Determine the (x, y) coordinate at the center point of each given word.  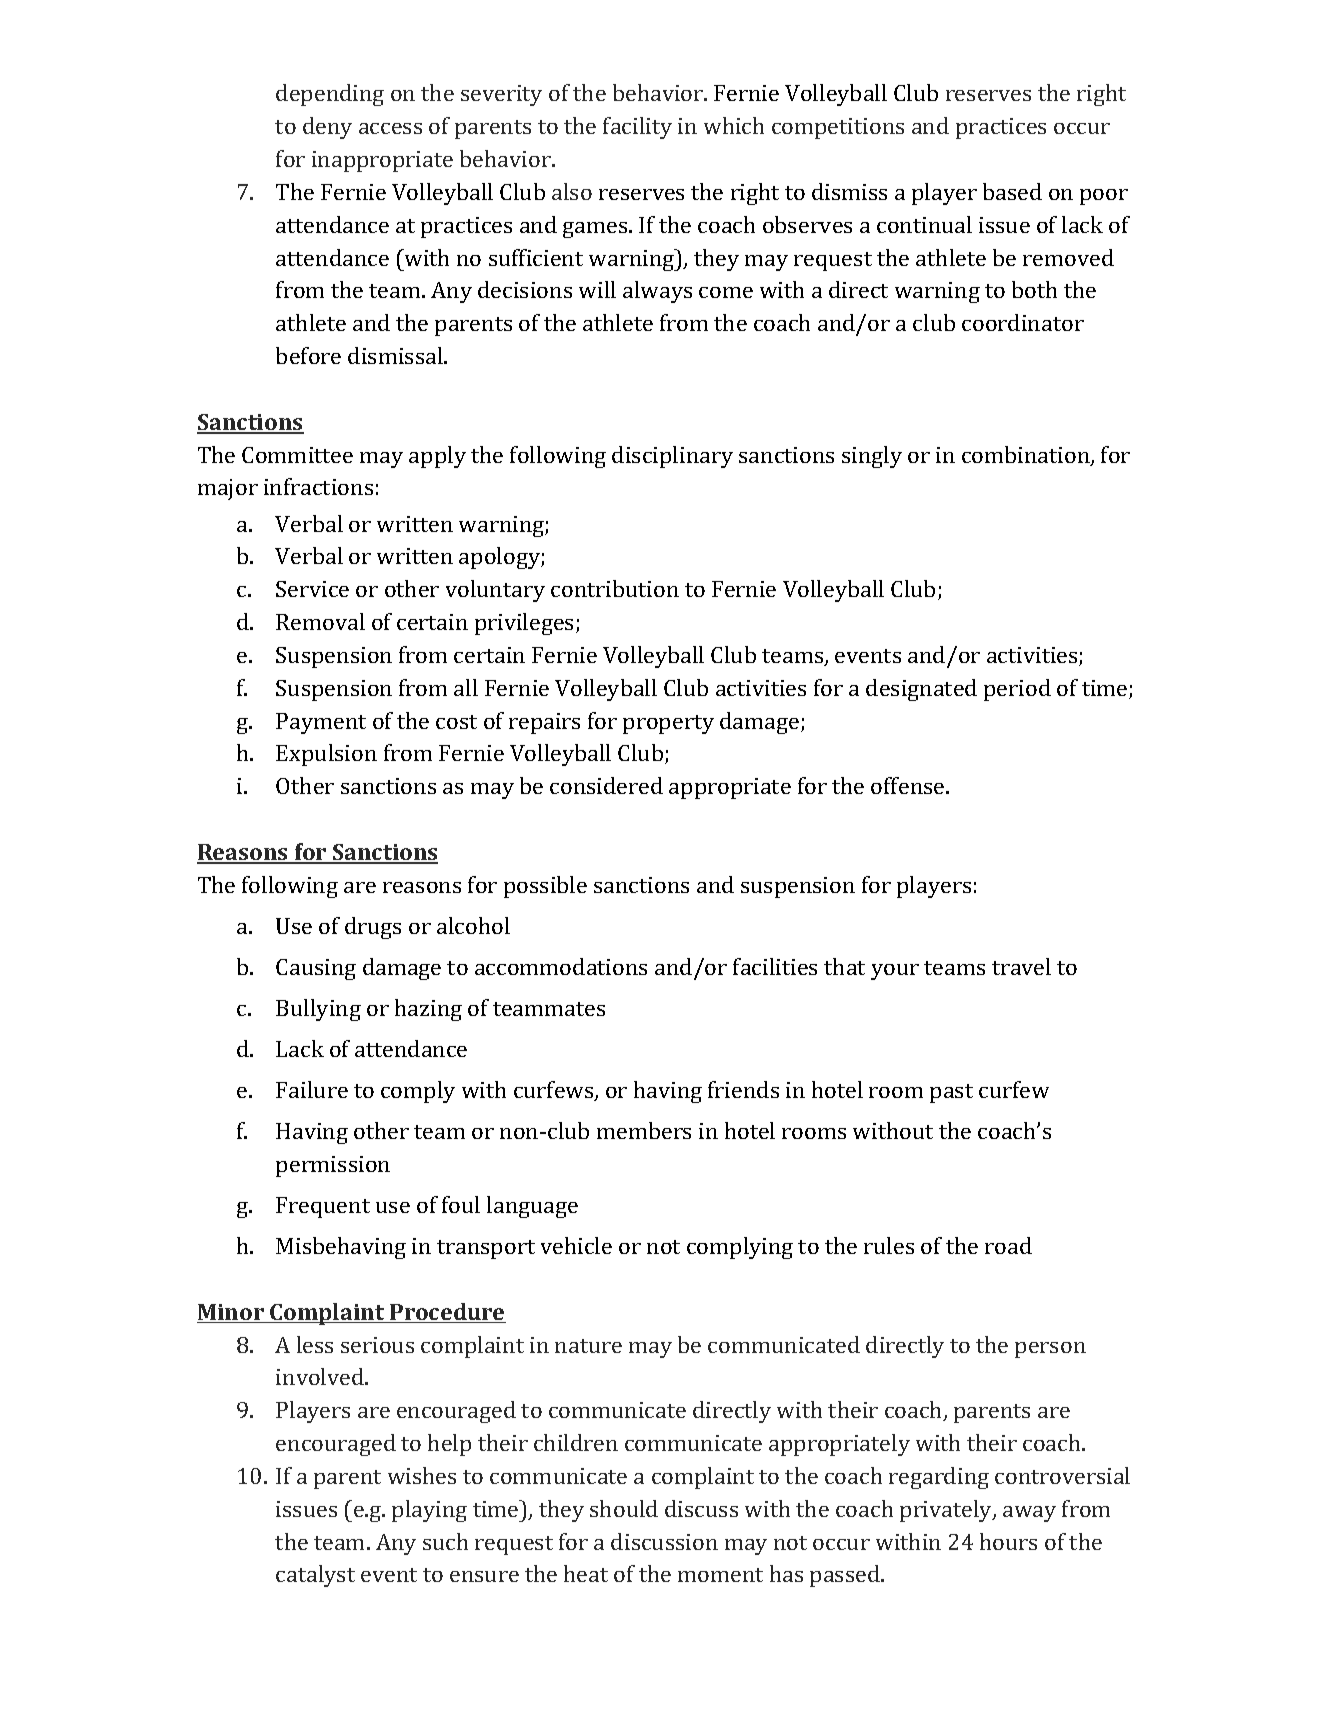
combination (1027, 456)
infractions (318, 486)
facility (637, 128)
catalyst (315, 1576)
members (644, 1130)
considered (606, 785)
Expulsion (326, 755)
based (1012, 191)
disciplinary (672, 457)
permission (333, 1166)
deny (327, 128)
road (1008, 1245)
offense (909, 785)
